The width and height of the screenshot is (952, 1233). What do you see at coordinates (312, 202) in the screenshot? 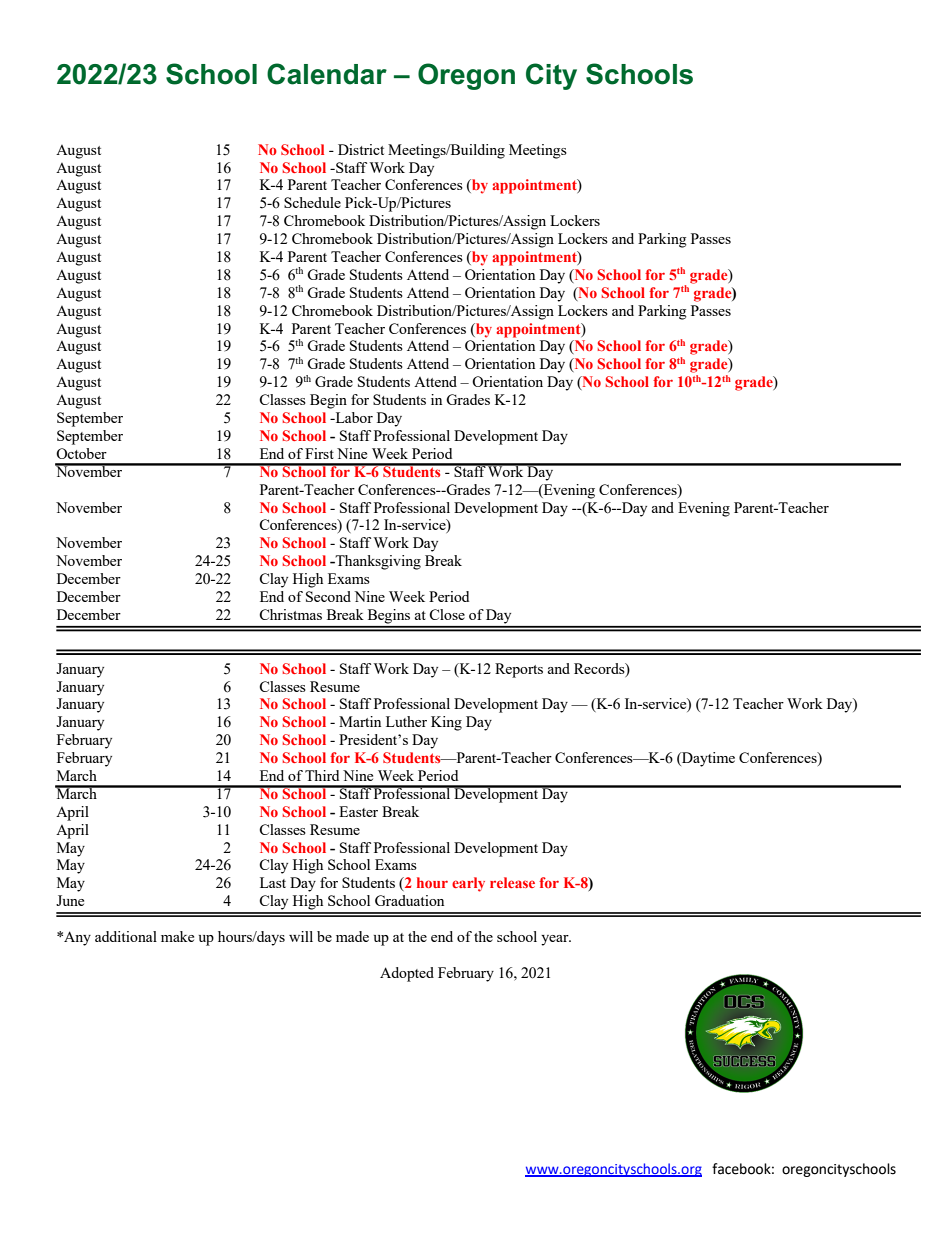
I see `Schedule` at bounding box center [312, 202].
